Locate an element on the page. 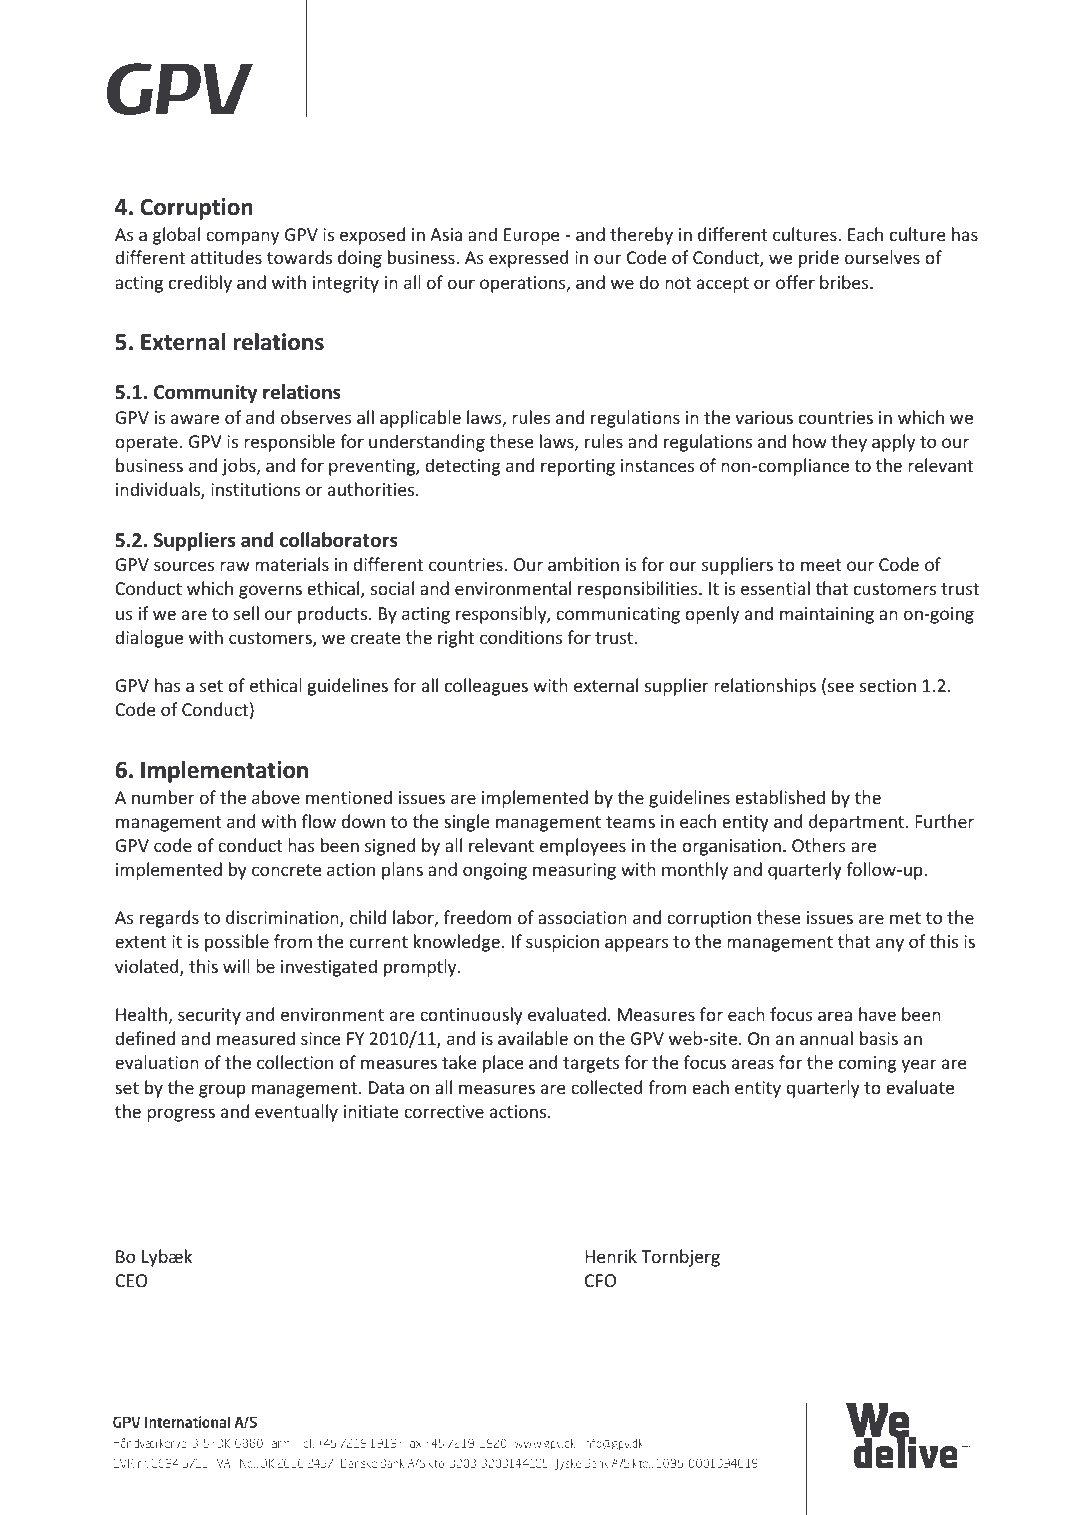 This document has height=1515, width=1071. bribes is located at coordinates (845, 282).
